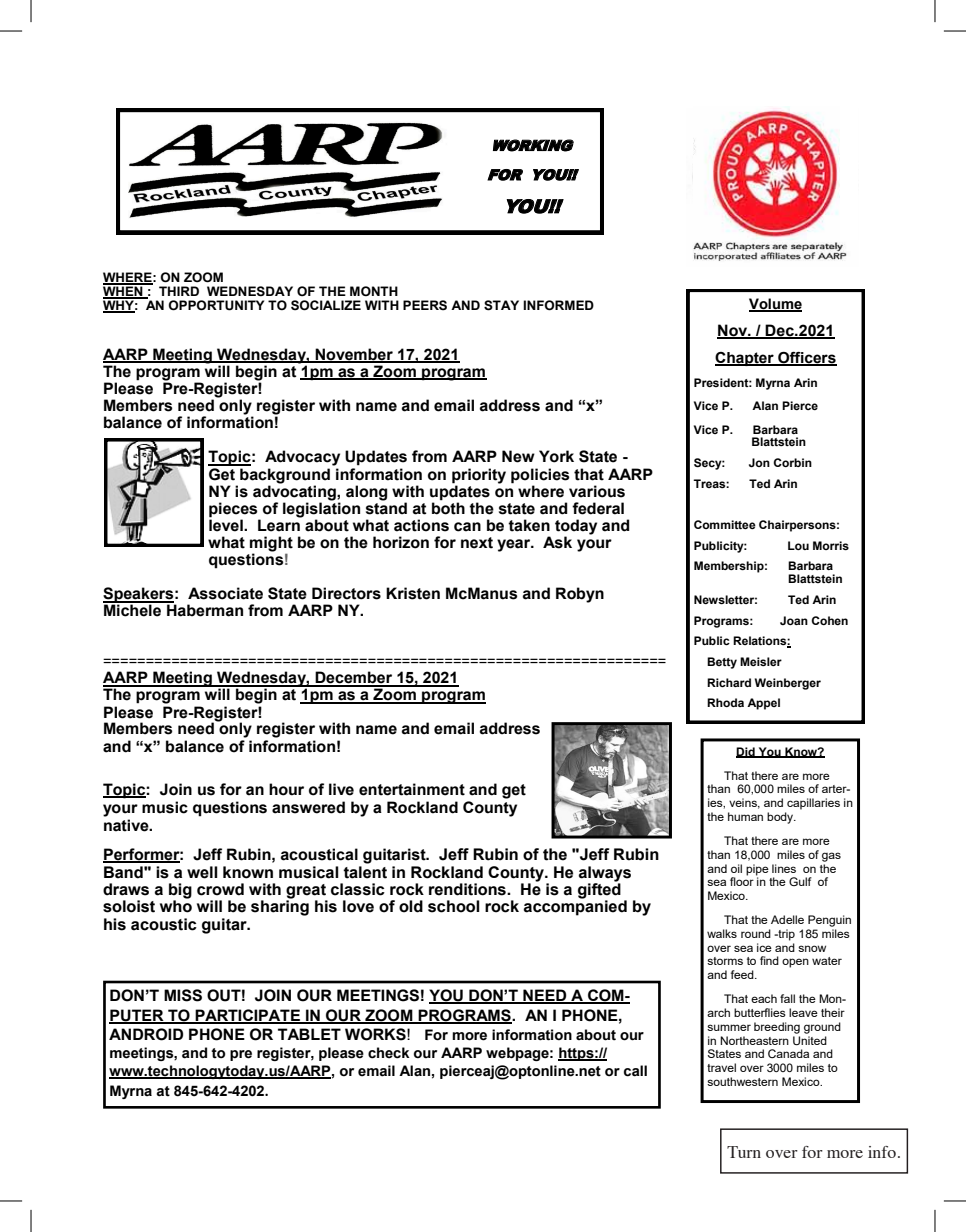 This screenshot has width=966, height=1232. What do you see at coordinates (635, 1071) in the screenshot?
I see `call` at bounding box center [635, 1071].
